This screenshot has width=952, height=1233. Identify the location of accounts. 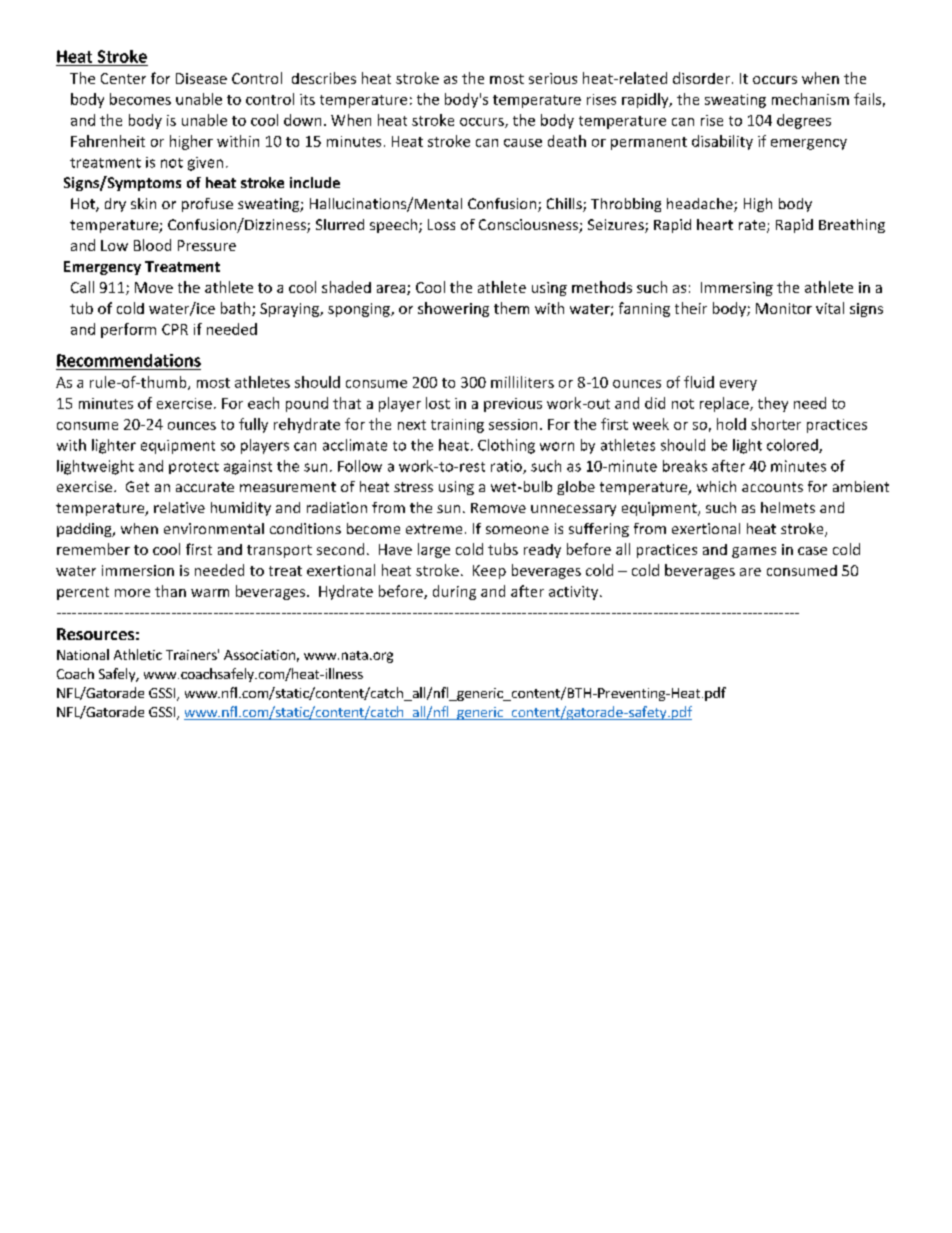
(772, 487).
